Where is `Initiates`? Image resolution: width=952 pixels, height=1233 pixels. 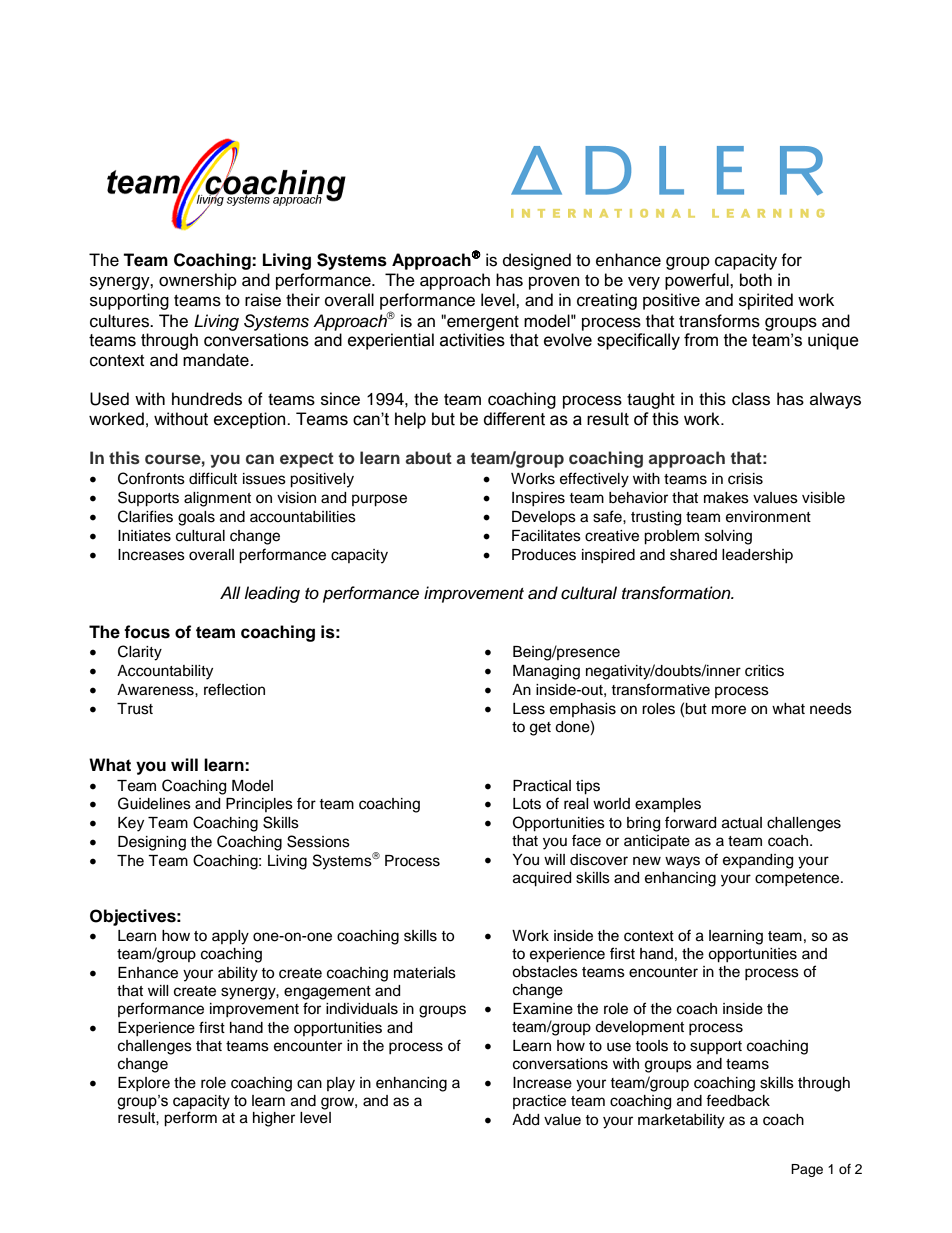 Initiates is located at coordinates (144, 536).
